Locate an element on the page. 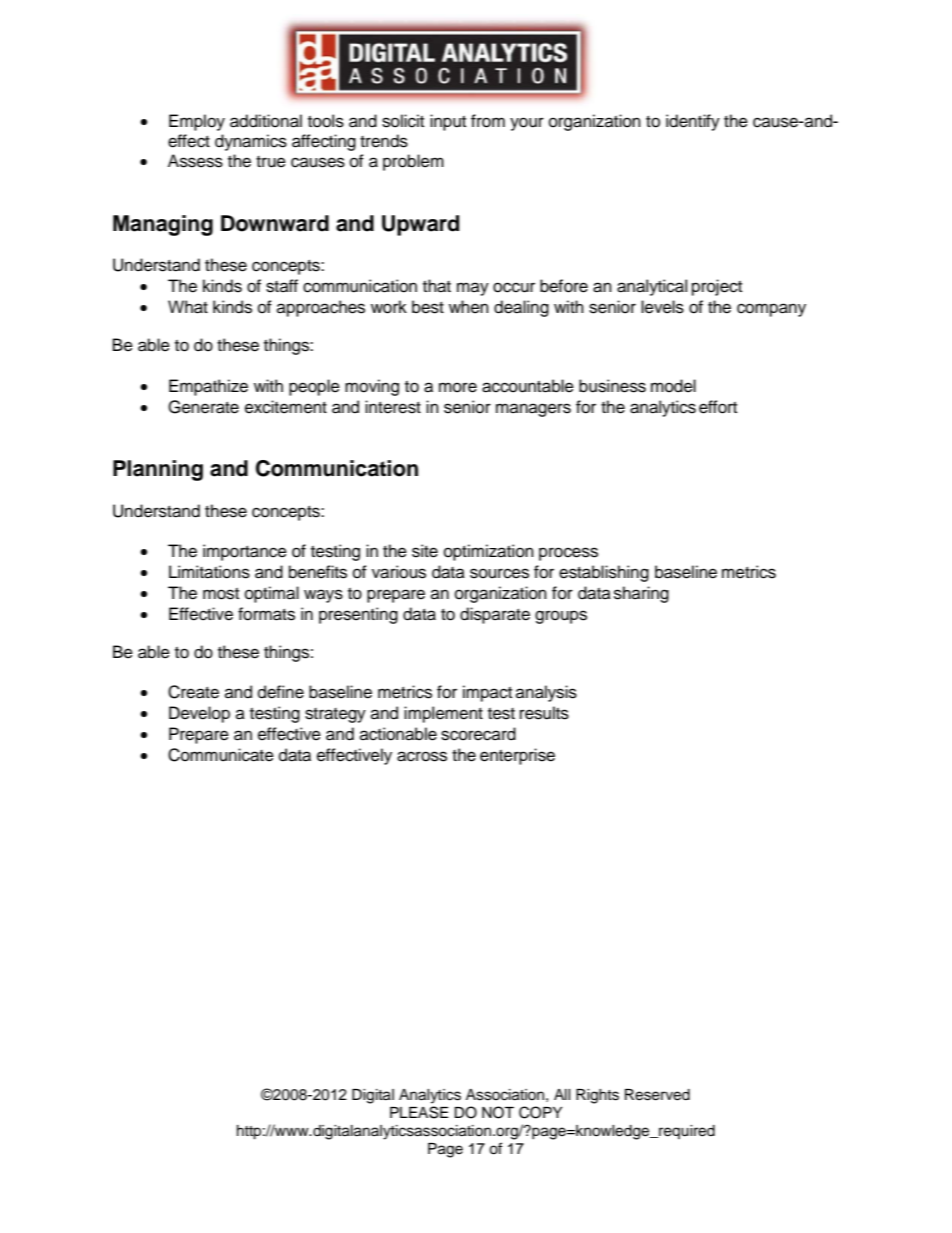  Communicate is located at coordinates (221, 755).
